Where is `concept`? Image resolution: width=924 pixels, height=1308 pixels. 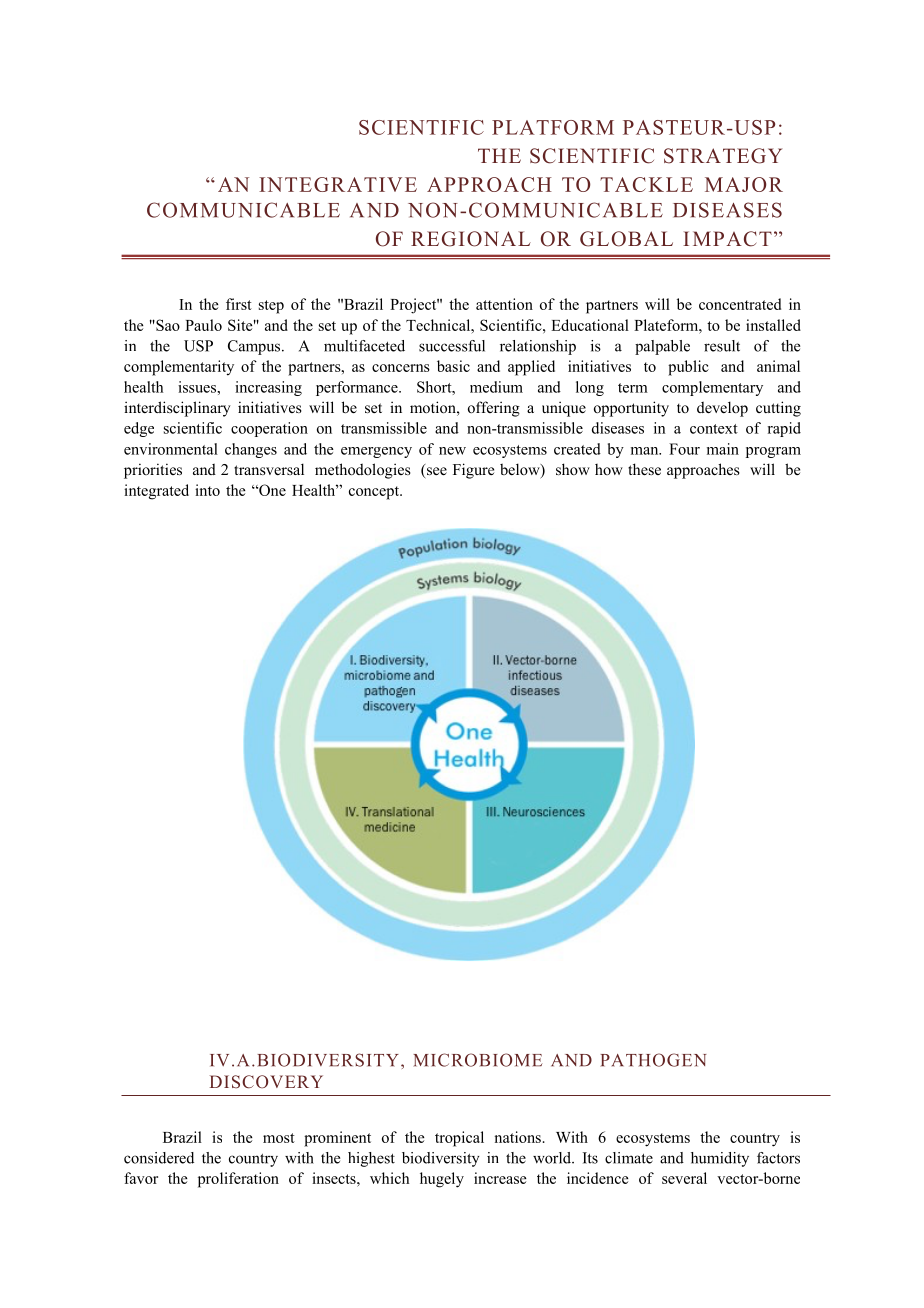 concept is located at coordinates (375, 493).
